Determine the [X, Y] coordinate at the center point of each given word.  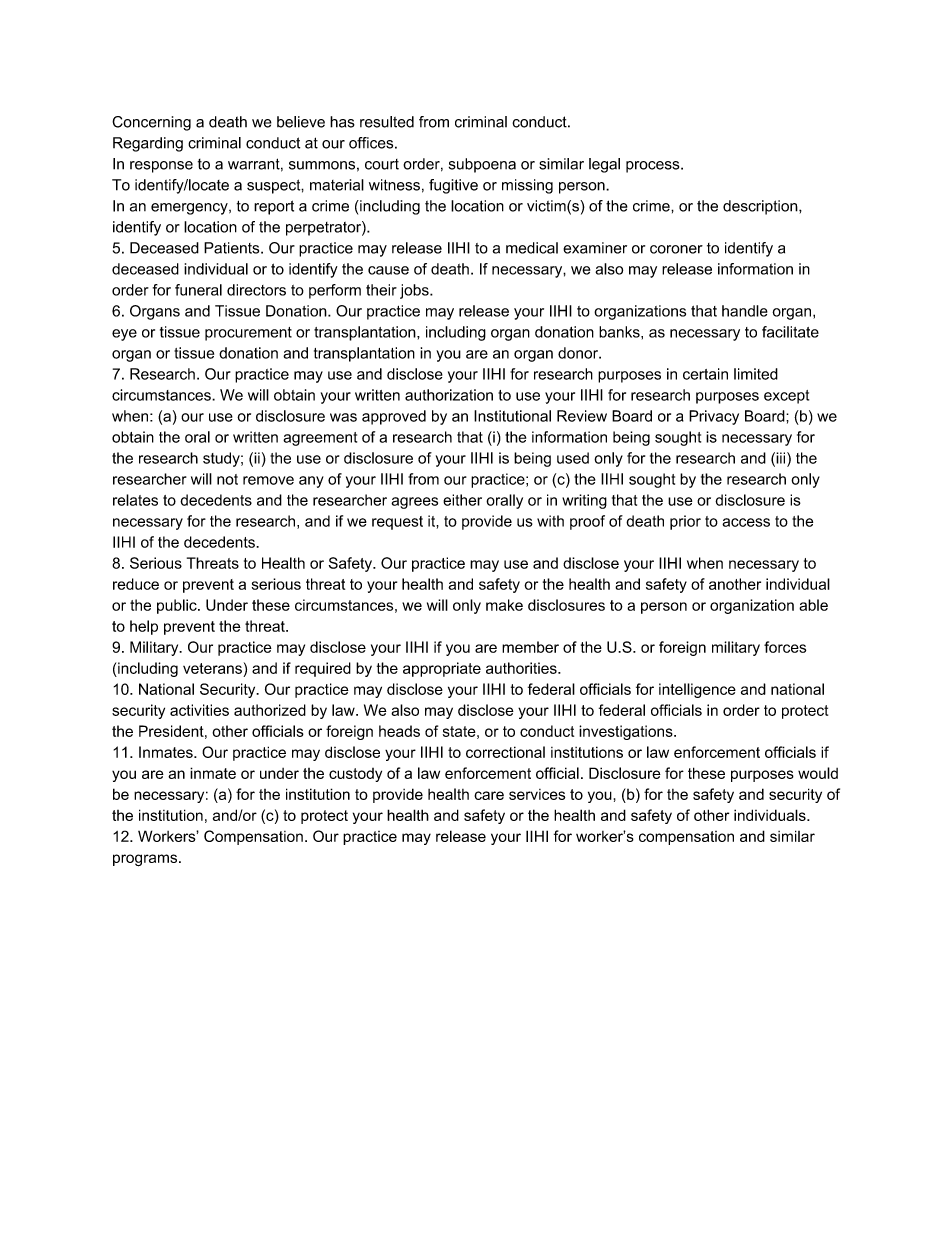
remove [268, 480]
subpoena [482, 165]
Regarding [148, 144]
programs [146, 860]
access [746, 522]
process [654, 167]
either [462, 500]
